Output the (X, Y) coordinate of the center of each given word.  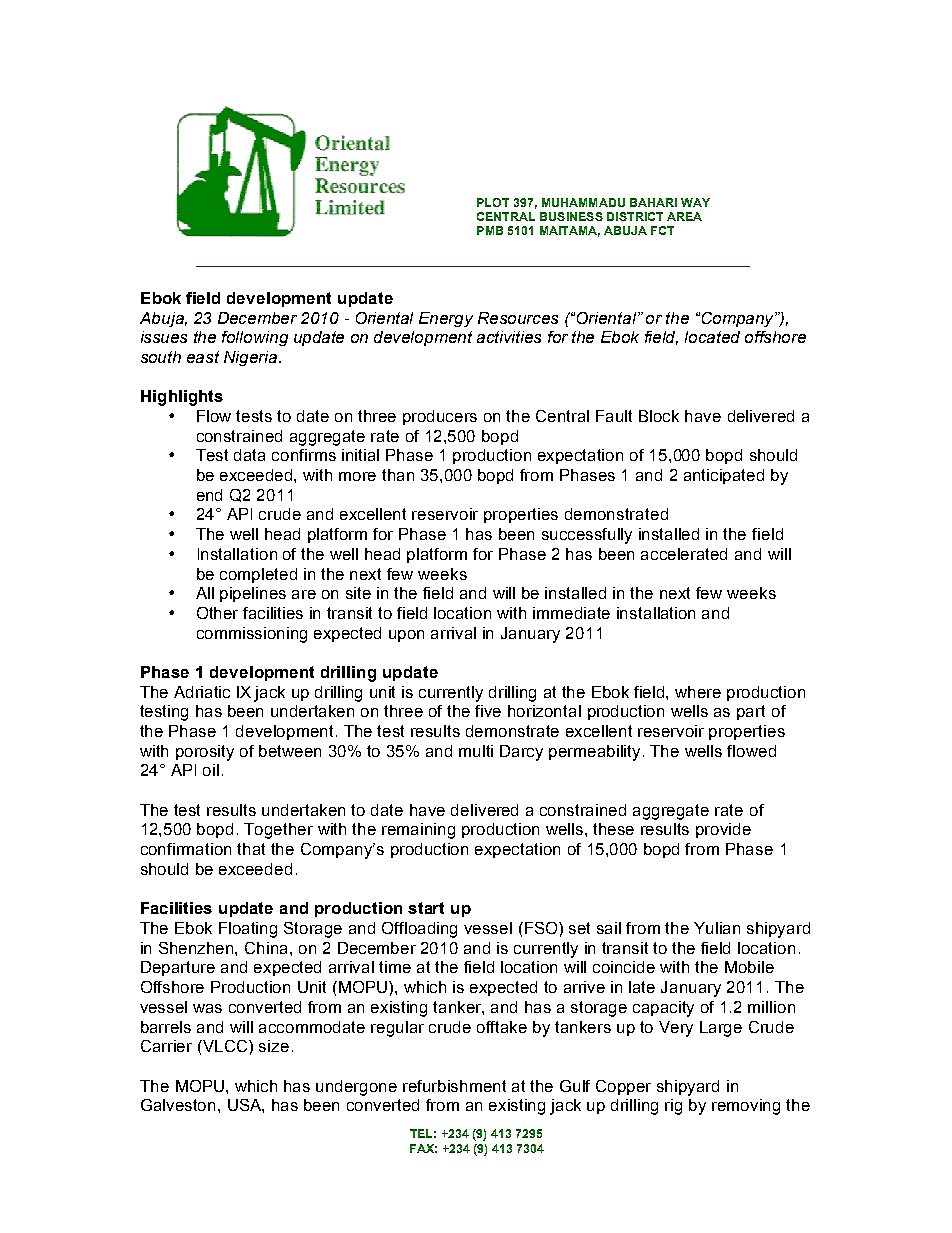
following (255, 338)
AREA (684, 216)
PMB (490, 230)
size (274, 1046)
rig (673, 1107)
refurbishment (454, 1086)
